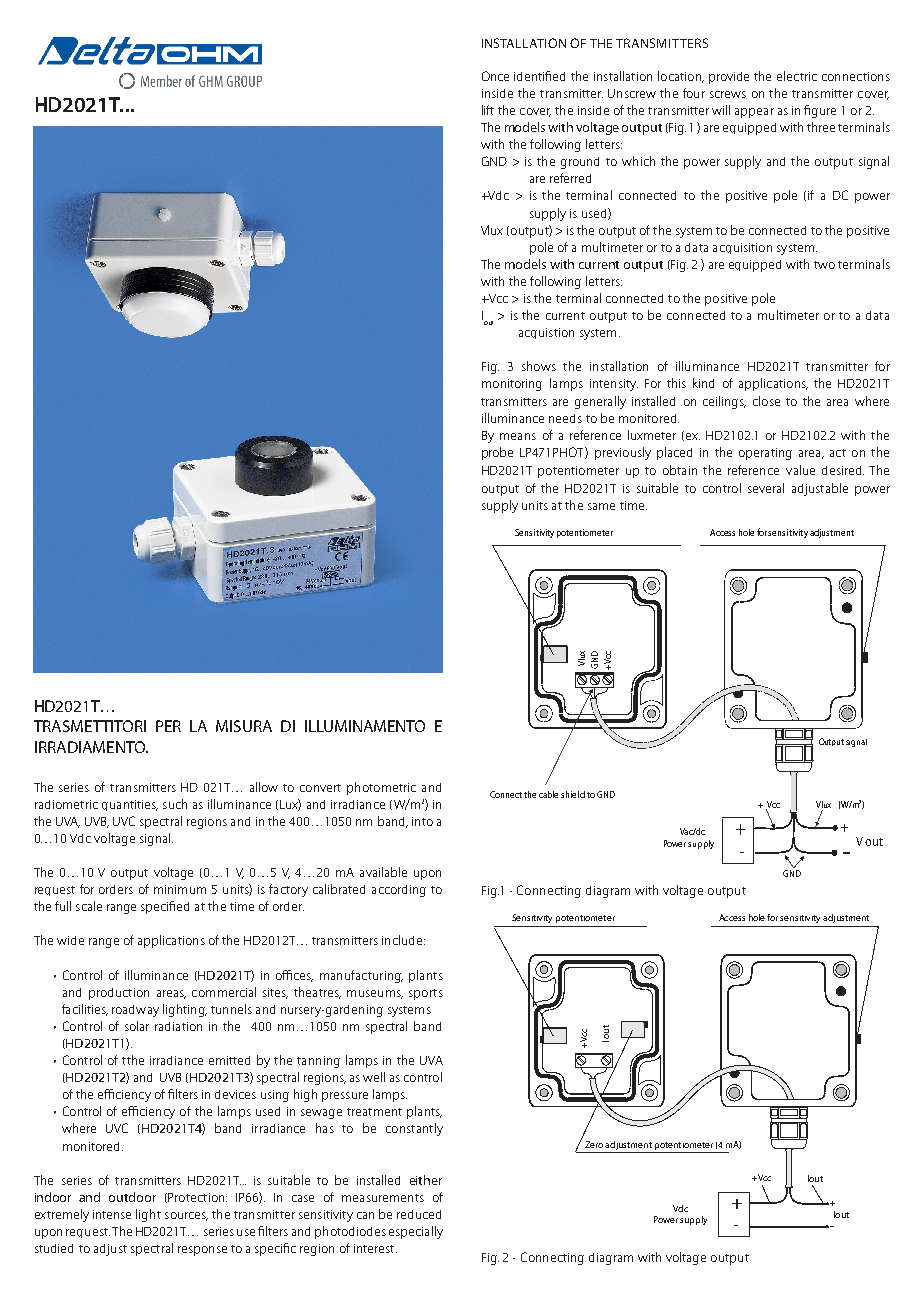  Describe the element at coordinates (132, 1197) in the screenshot. I see `outdoor` at that location.
